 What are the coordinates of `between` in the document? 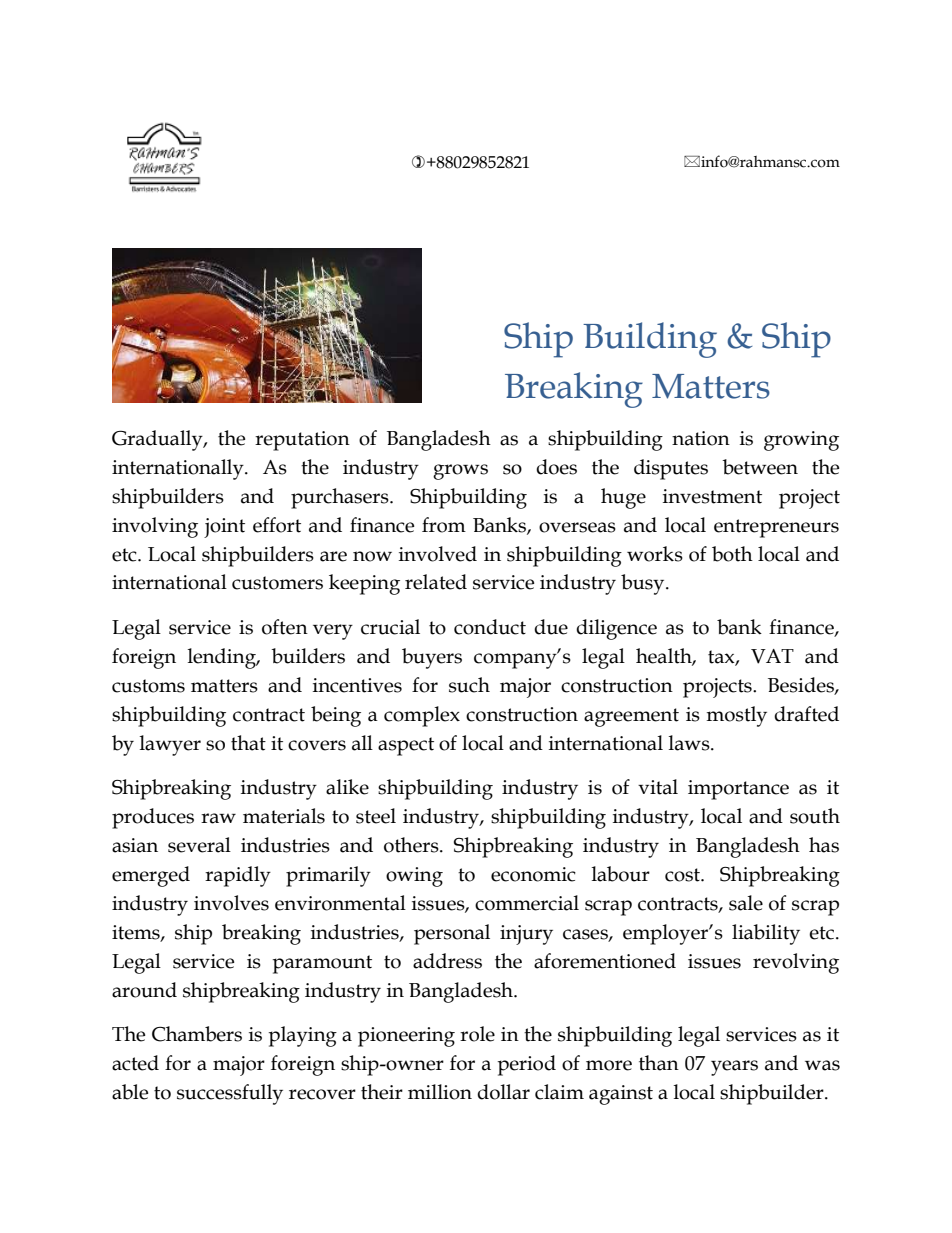 It's located at (760, 467).
